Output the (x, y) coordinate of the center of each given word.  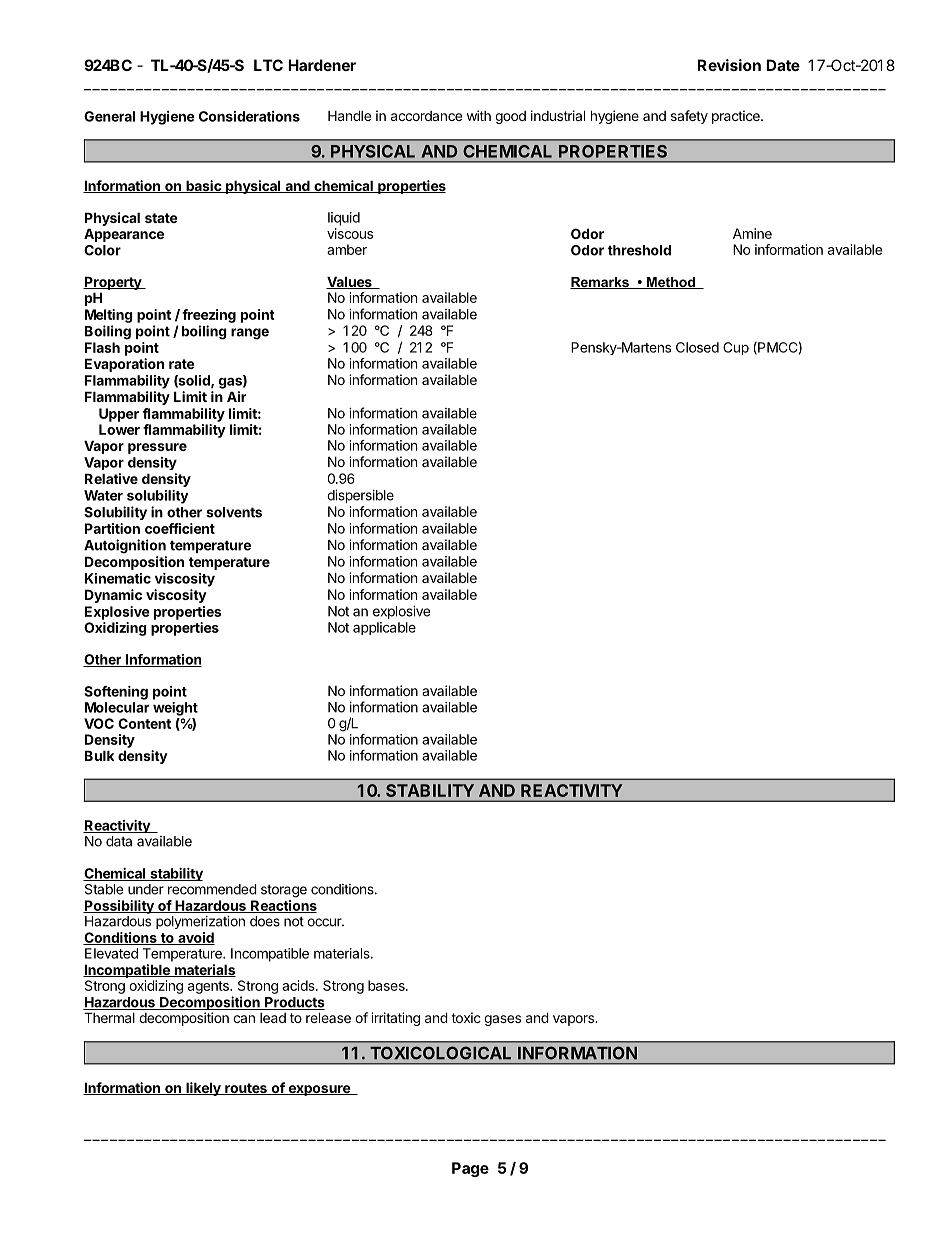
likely (203, 1089)
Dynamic (113, 596)
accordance (426, 116)
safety (689, 117)
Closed (697, 347)
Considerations (249, 116)
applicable (384, 628)
